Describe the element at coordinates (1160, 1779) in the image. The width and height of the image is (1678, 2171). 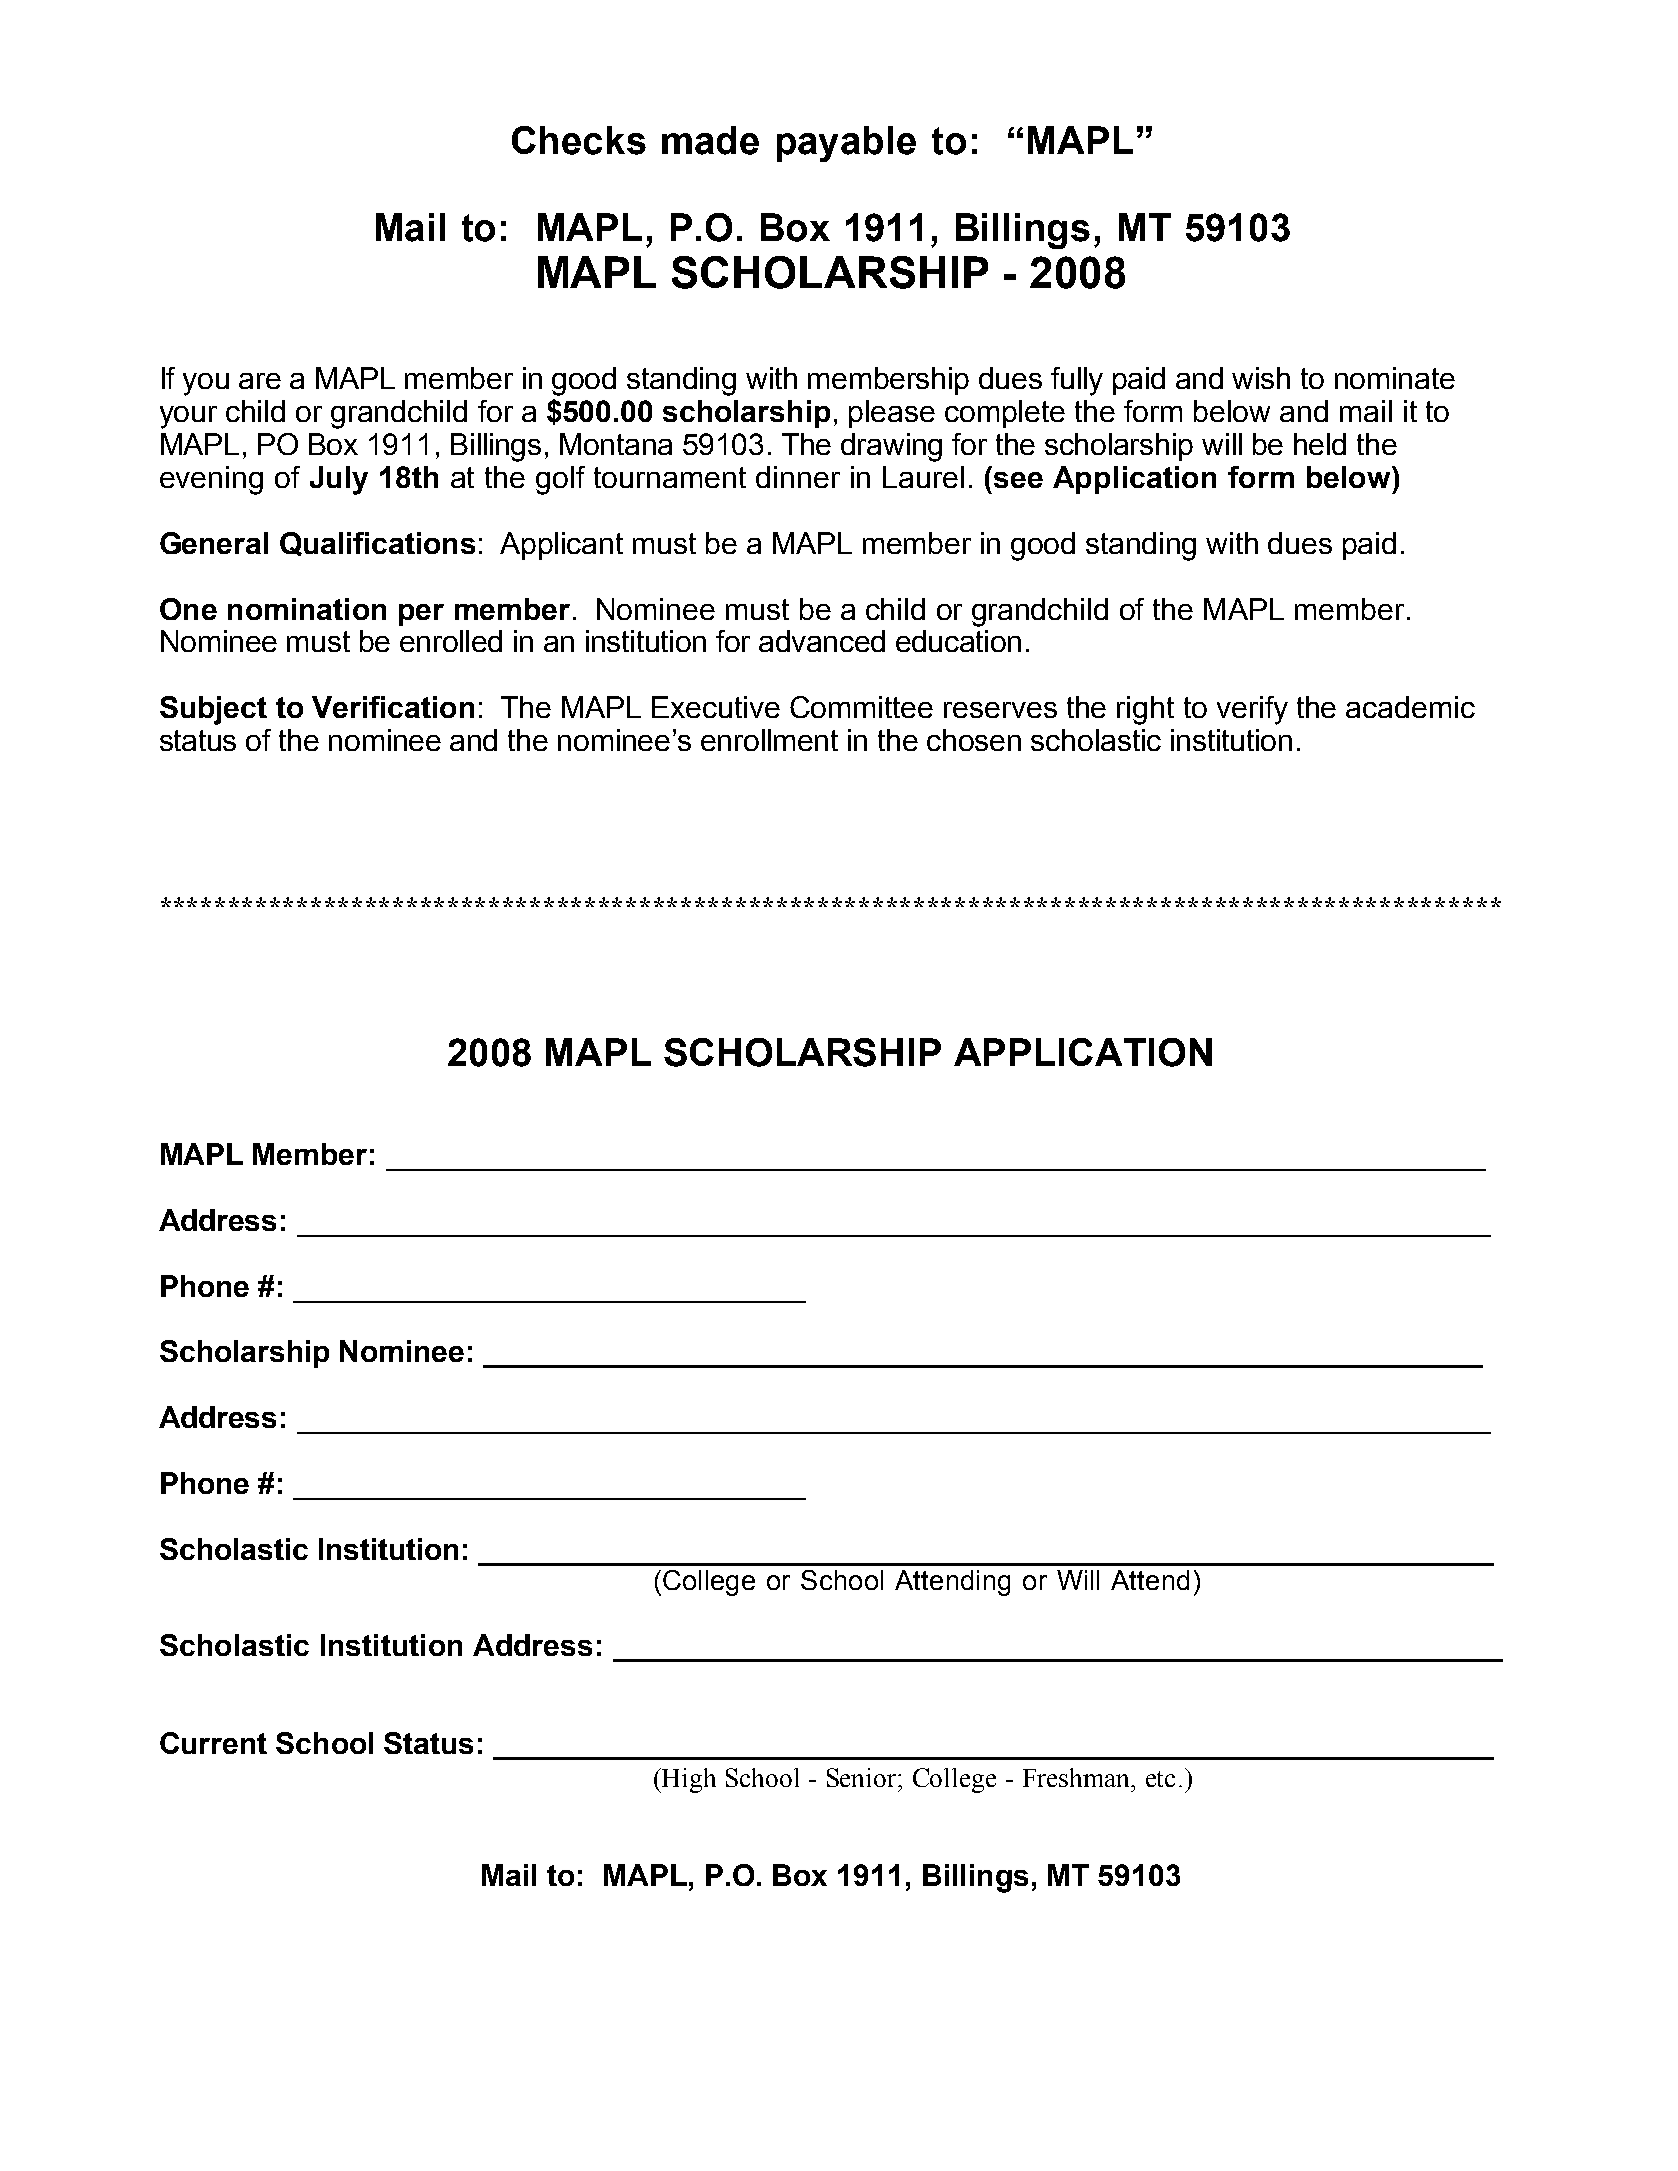
I see `etc` at that location.
